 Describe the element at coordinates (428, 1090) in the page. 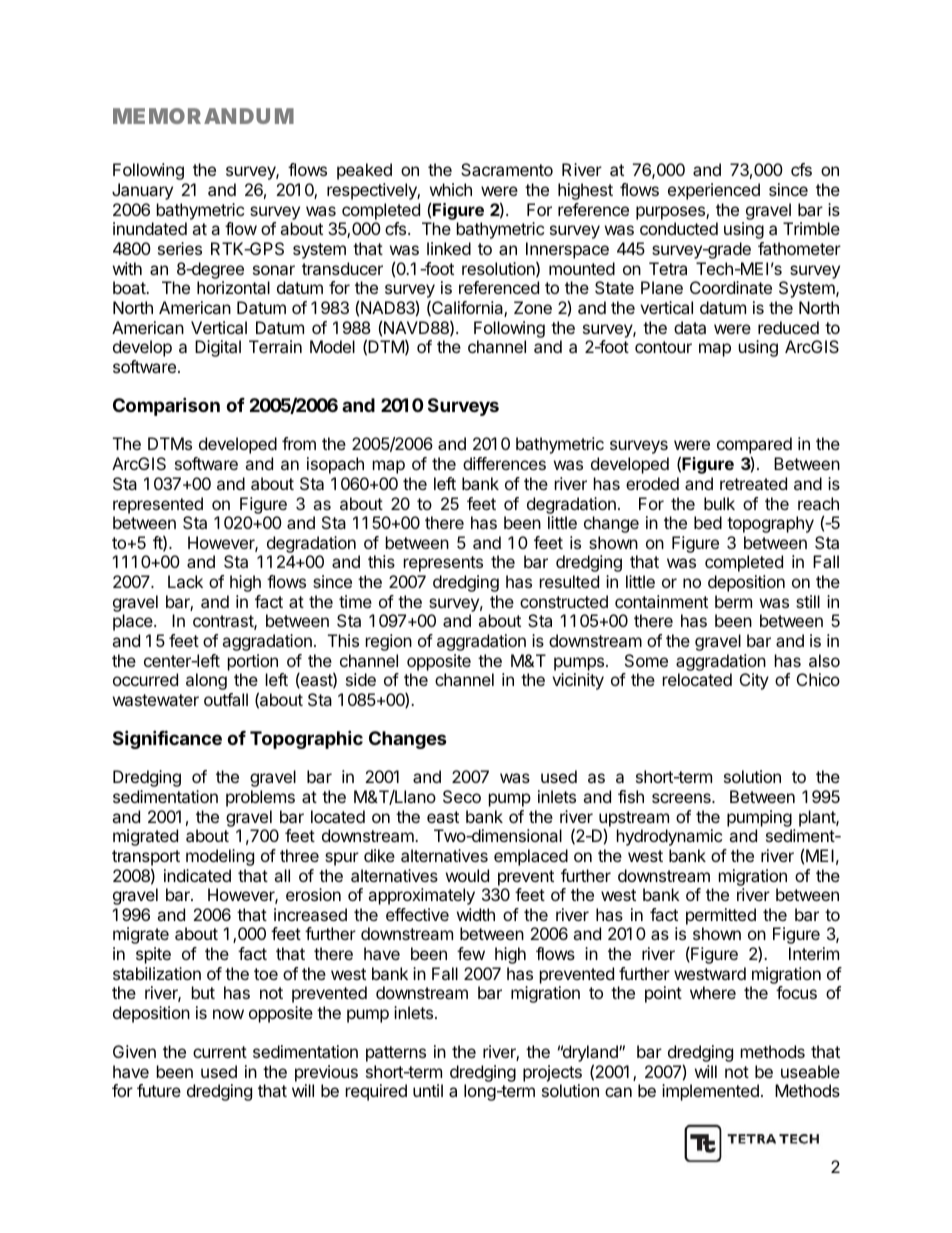

I see `until` at that location.
